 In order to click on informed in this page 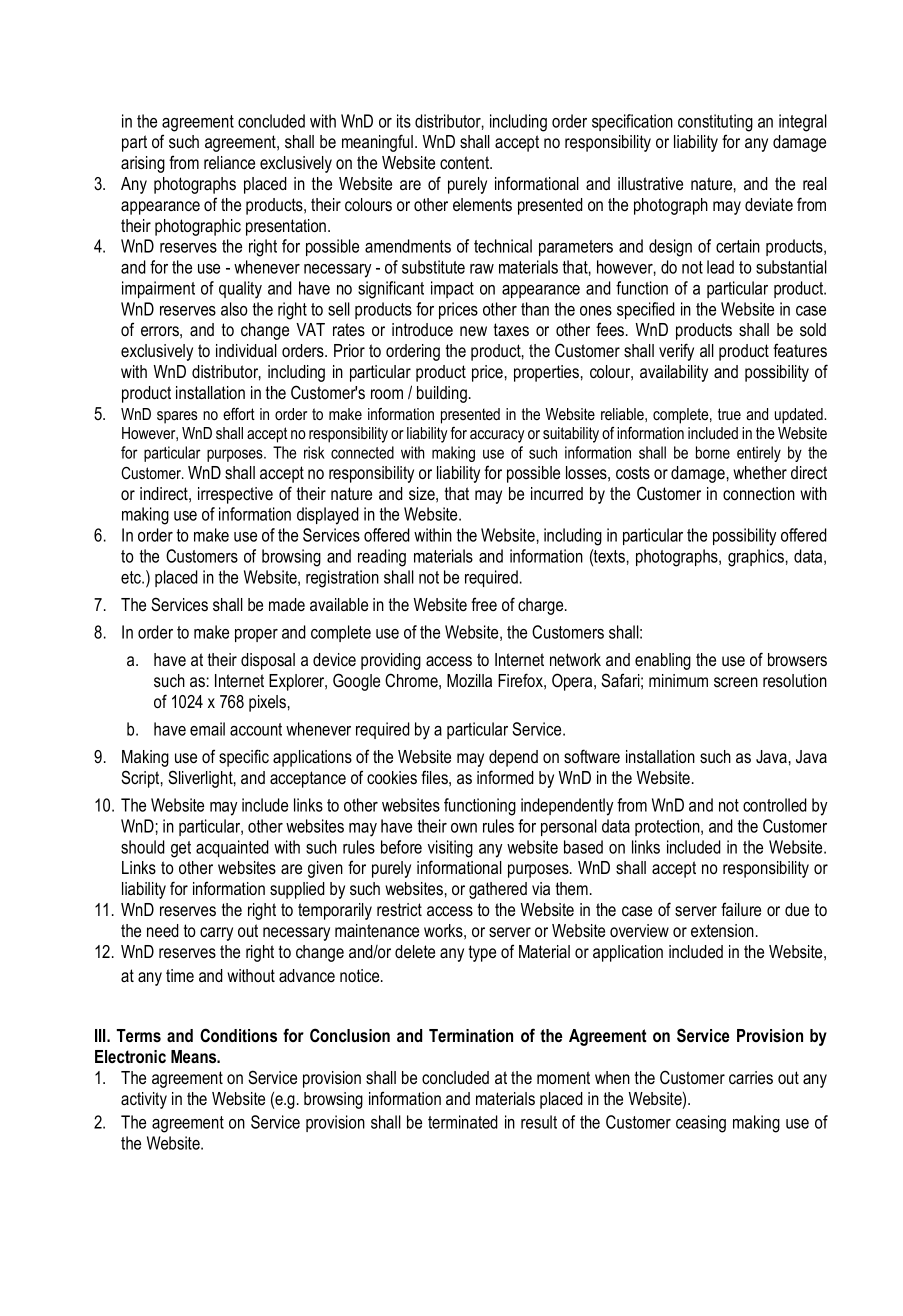, I will do `click(505, 777)`.
